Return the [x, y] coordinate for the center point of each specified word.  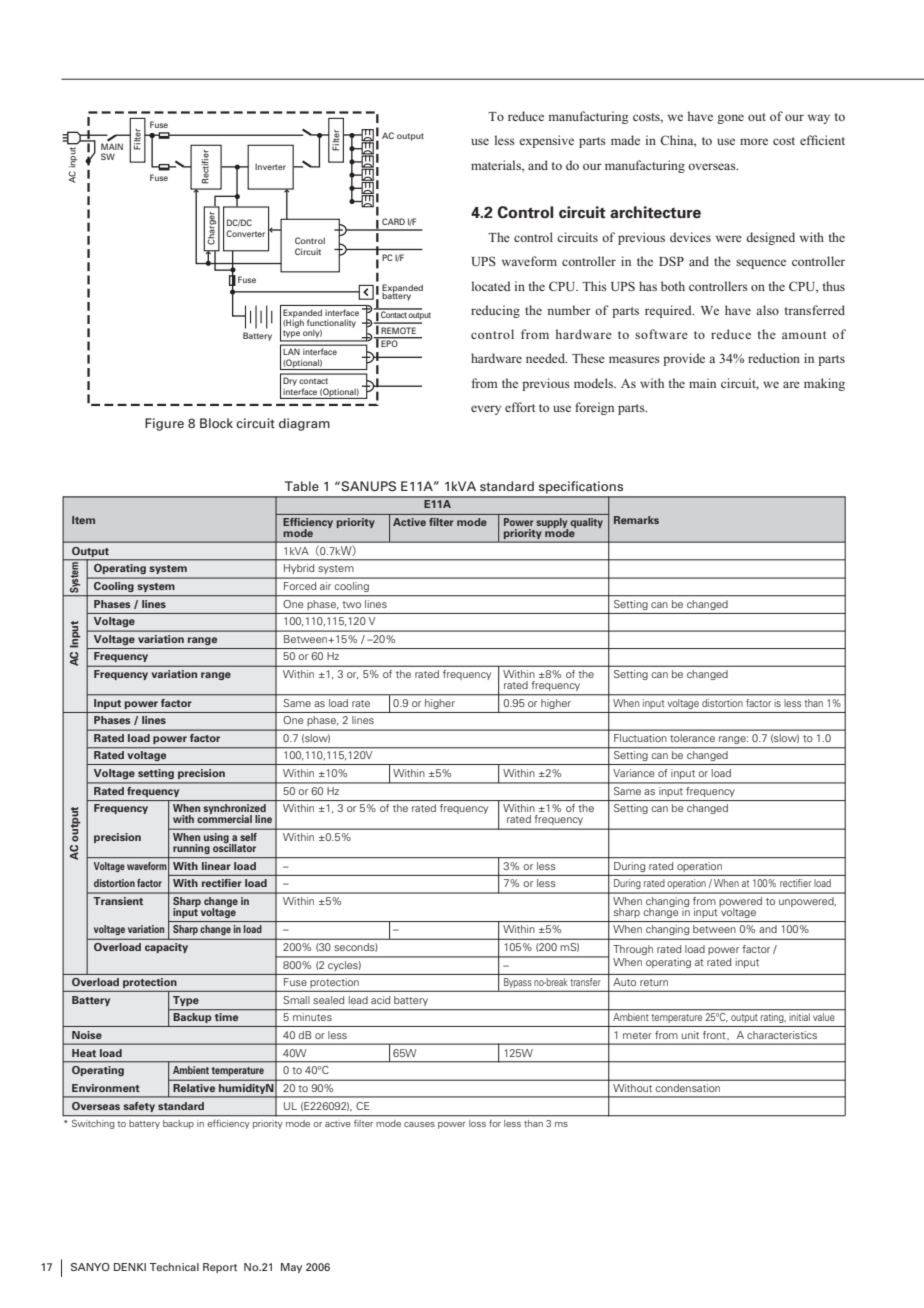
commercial [224, 818]
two [351, 604]
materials [497, 166]
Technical [174, 1267]
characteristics [782, 1035]
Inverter [270, 166]
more [754, 141]
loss [477, 1123]
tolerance [692, 738]
